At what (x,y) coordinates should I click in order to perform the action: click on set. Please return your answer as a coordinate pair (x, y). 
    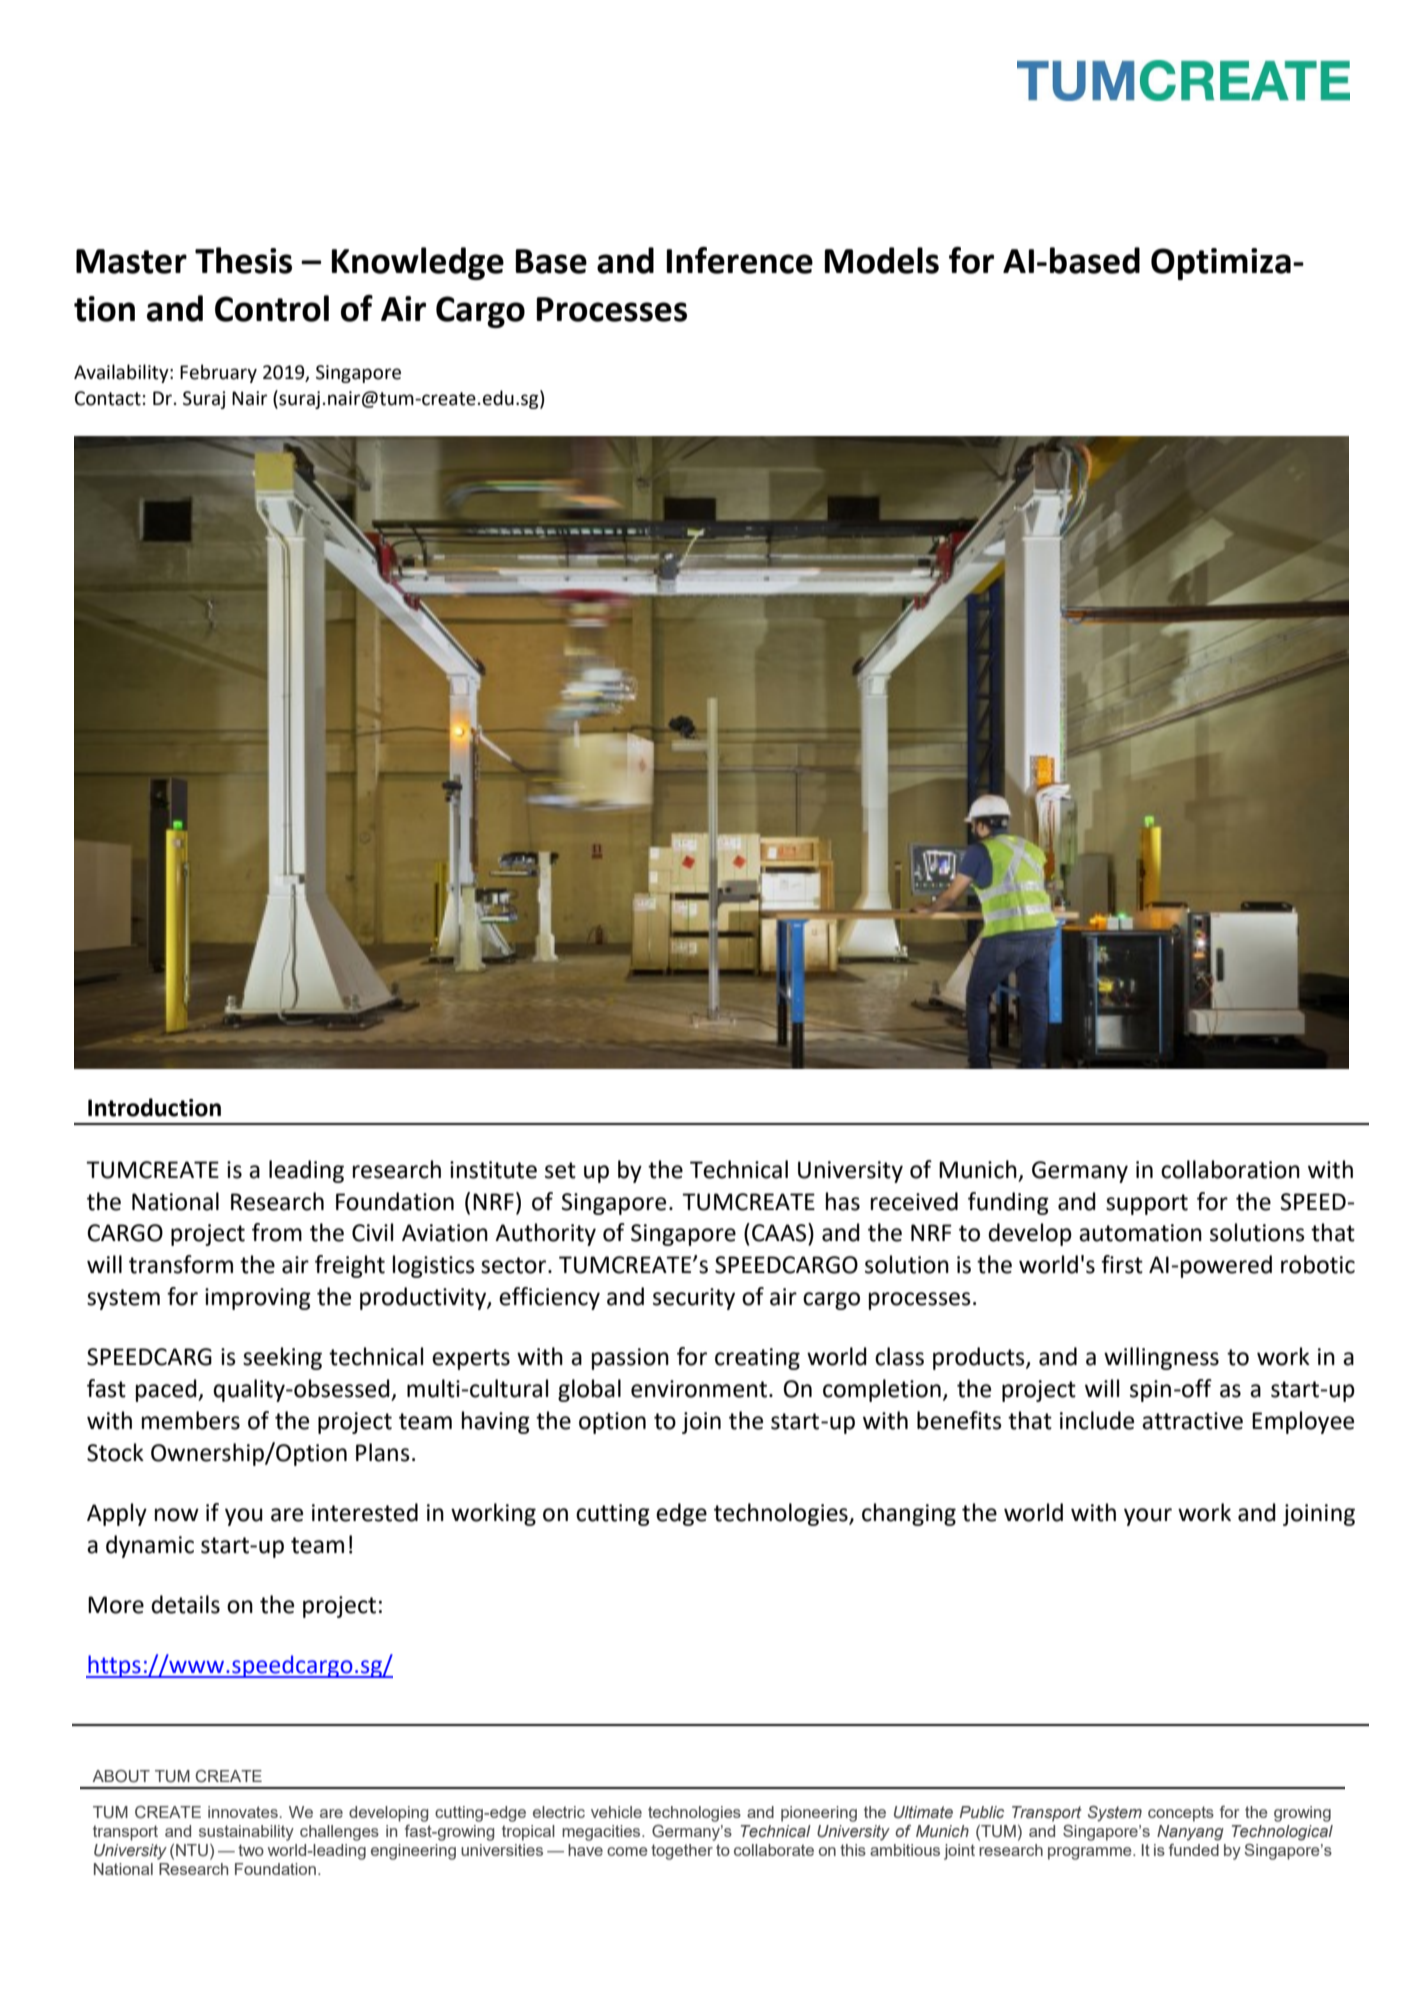
    Looking at the image, I should click on (560, 1170).
